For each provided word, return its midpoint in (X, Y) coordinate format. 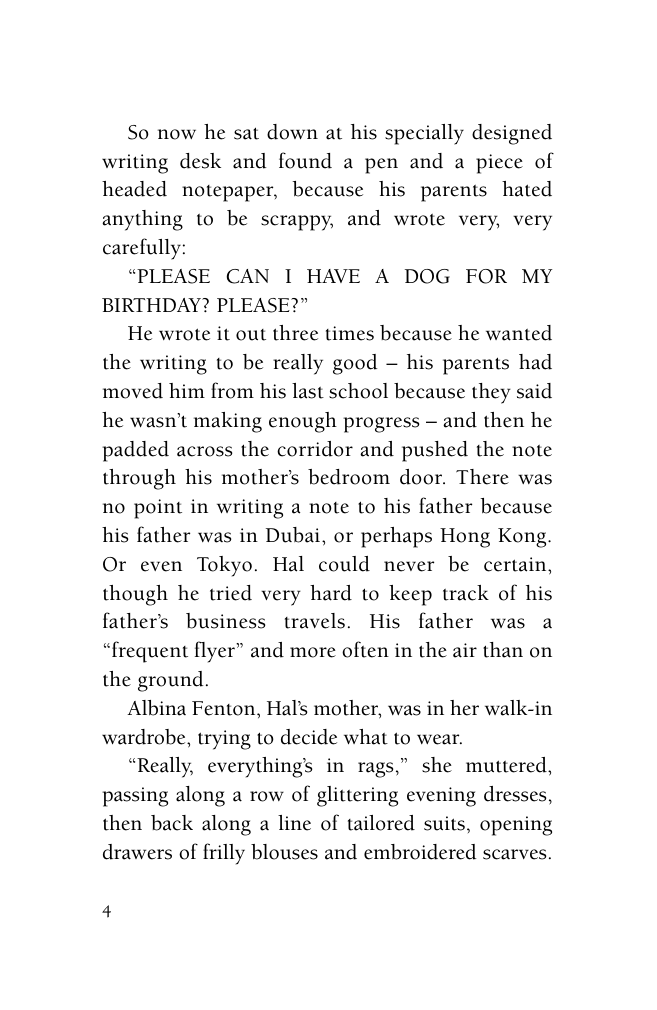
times (350, 333)
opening (516, 826)
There (482, 477)
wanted (519, 333)
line (294, 823)
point (158, 509)
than (503, 650)
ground (171, 681)
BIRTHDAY (152, 305)
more (313, 652)
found (305, 160)
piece (499, 164)
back (172, 823)
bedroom (349, 477)
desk (200, 161)
